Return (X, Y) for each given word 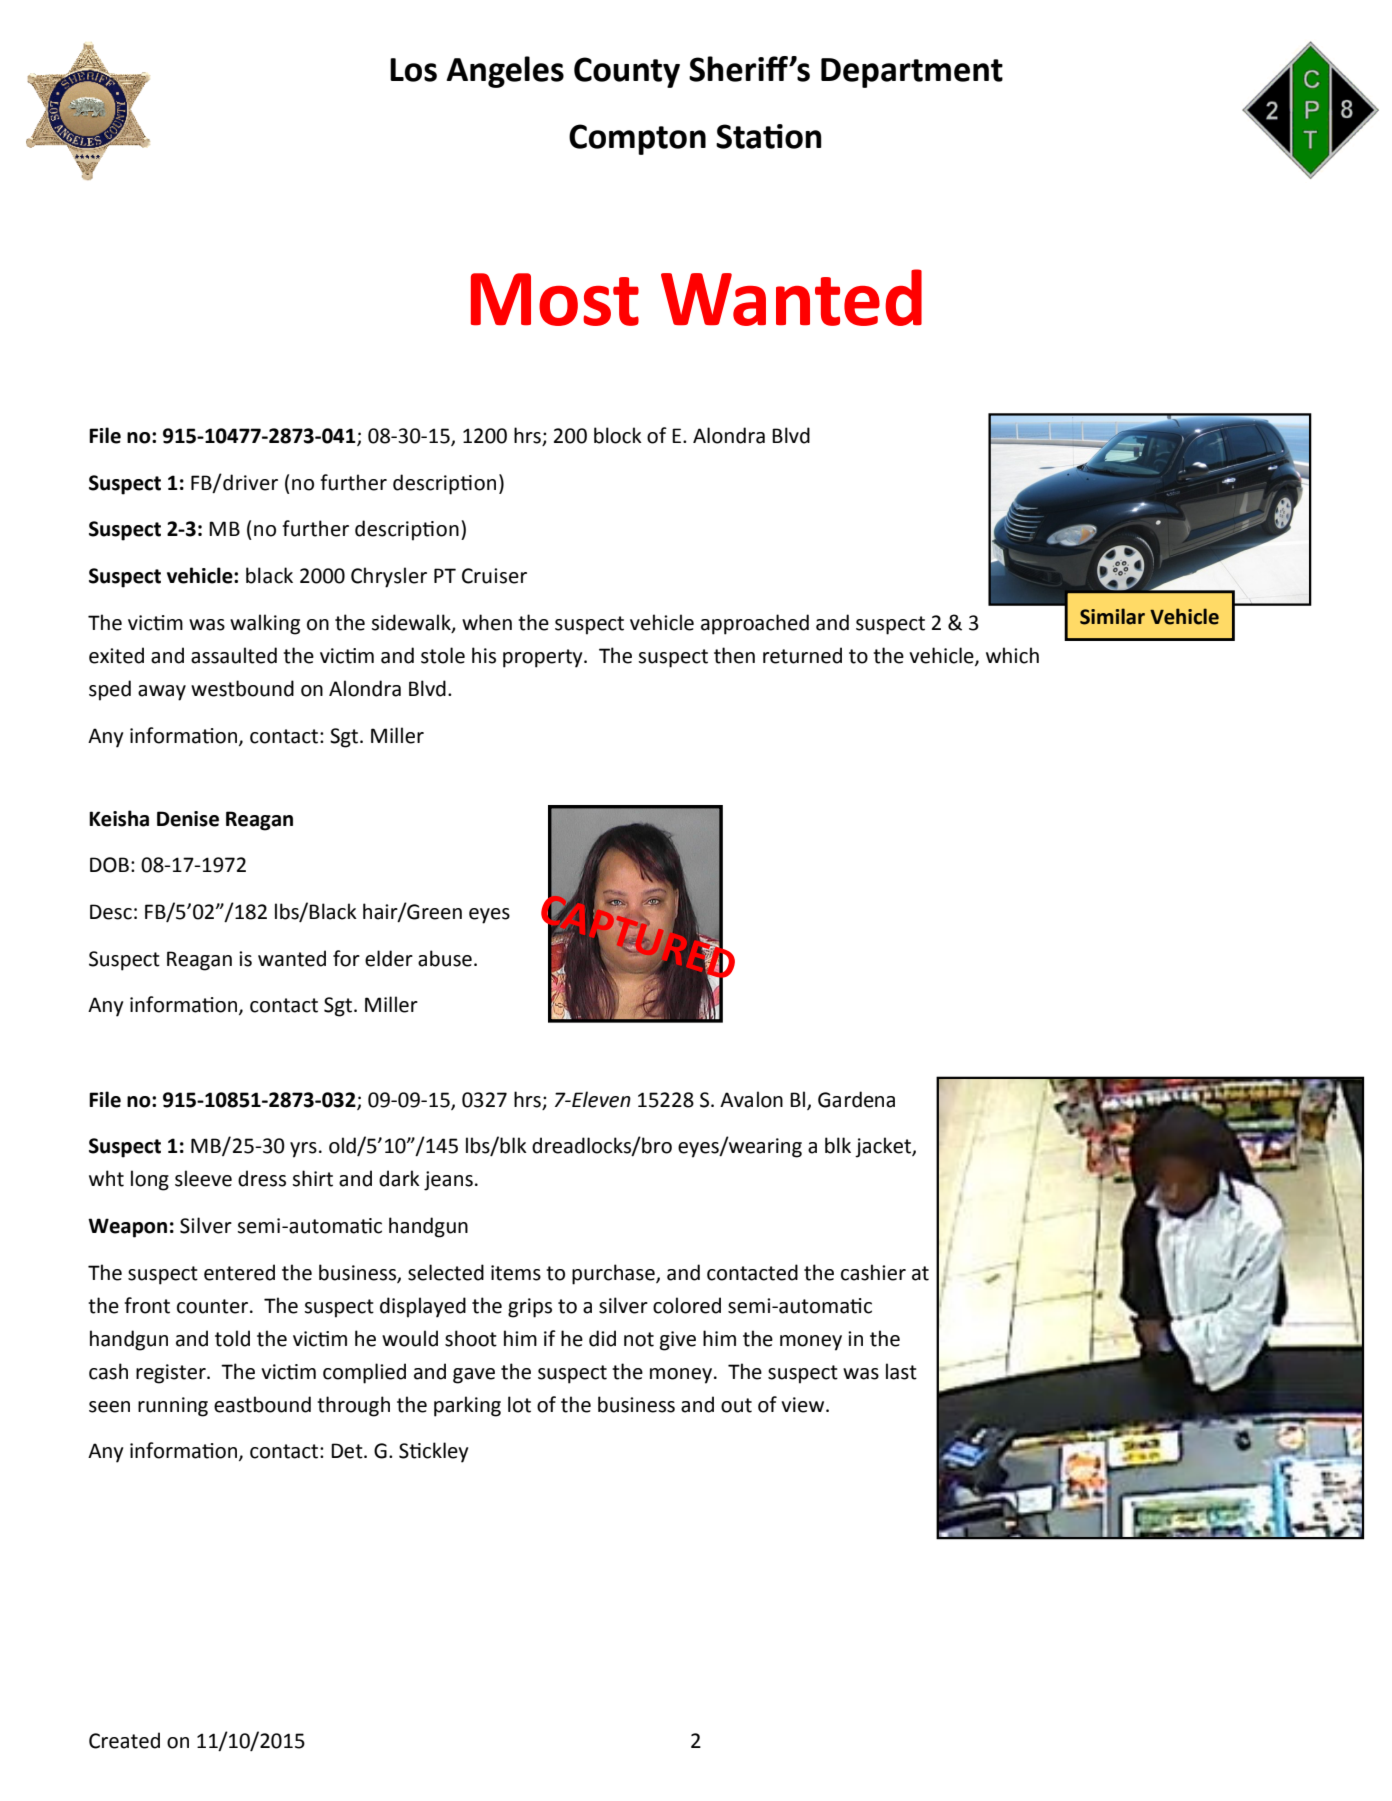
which (1012, 655)
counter (212, 1306)
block (618, 435)
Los (413, 70)
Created (124, 1740)
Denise (188, 819)
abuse (445, 958)
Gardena (856, 1099)
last (901, 1371)
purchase (614, 1274)
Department (912, 73)
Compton (637, 139)
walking (265, 624)
